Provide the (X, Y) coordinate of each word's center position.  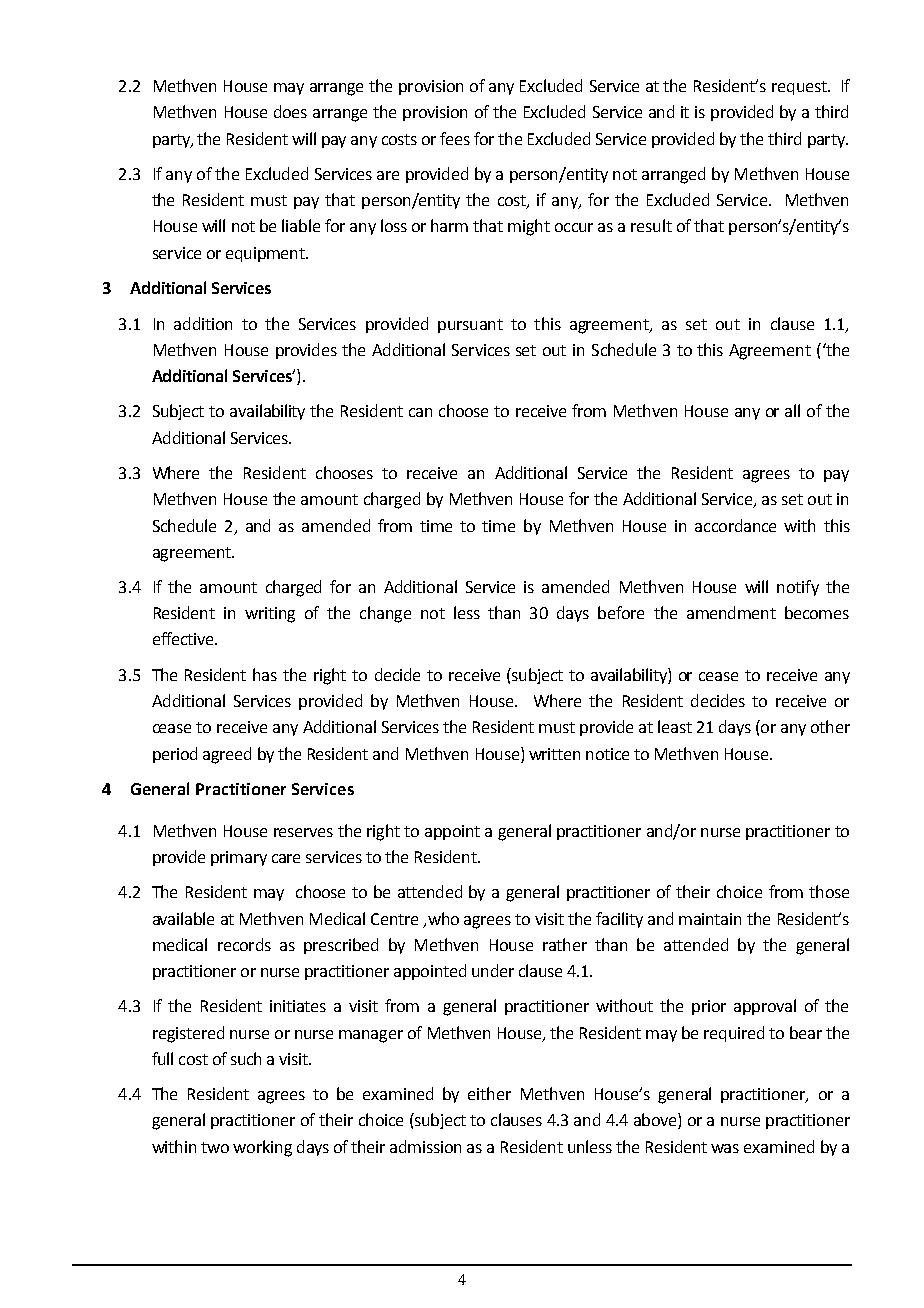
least (675, 726)
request (800, 88)
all (792, 410)
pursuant (470, 326)
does (290, 111)
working (262, 1148)
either (489, 1093)
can (420, 412)
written (554, 754)
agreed (227, 755)
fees (455, 138)
